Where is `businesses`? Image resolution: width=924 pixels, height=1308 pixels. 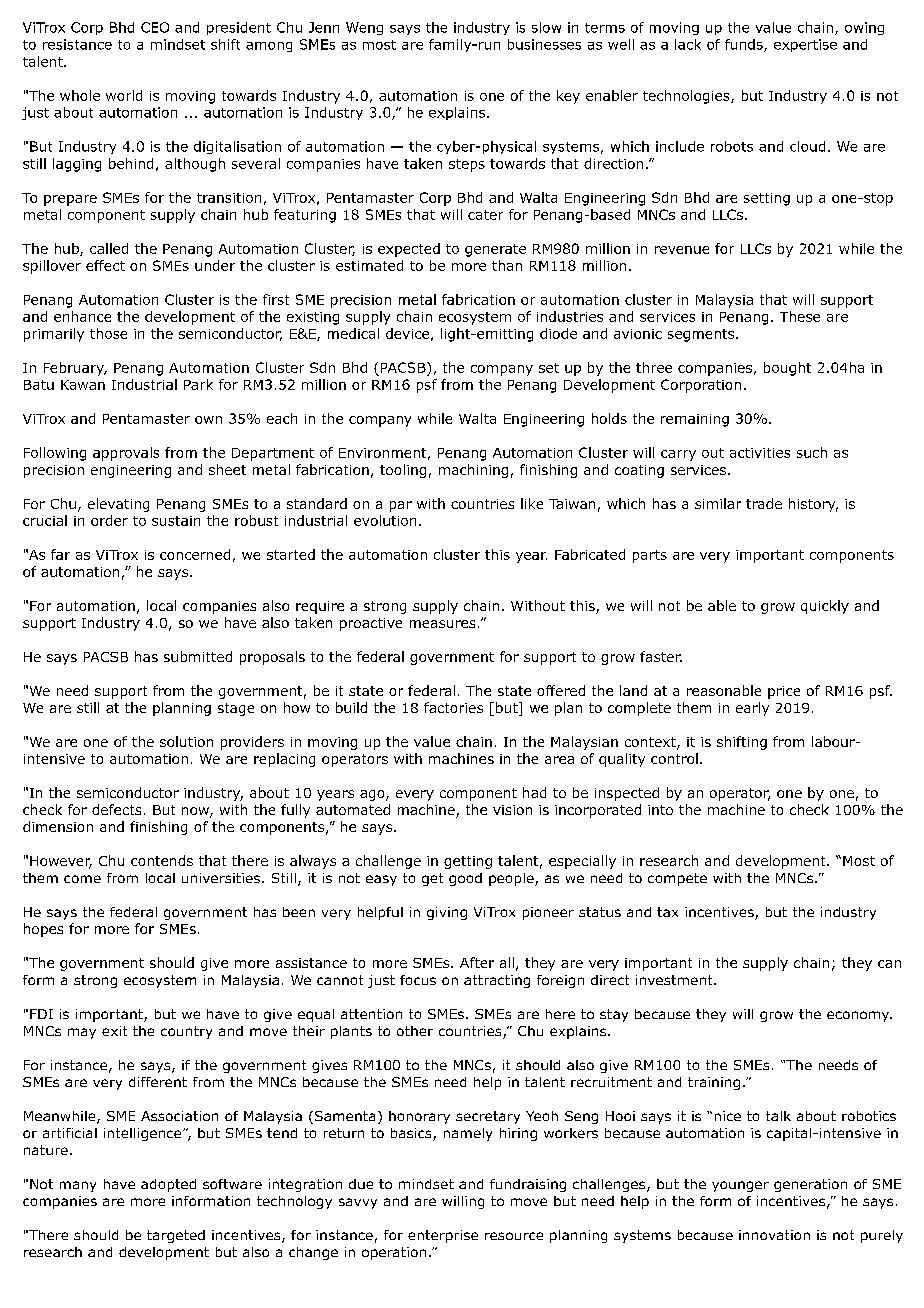
businesses is located at coordinates (544, 44).
